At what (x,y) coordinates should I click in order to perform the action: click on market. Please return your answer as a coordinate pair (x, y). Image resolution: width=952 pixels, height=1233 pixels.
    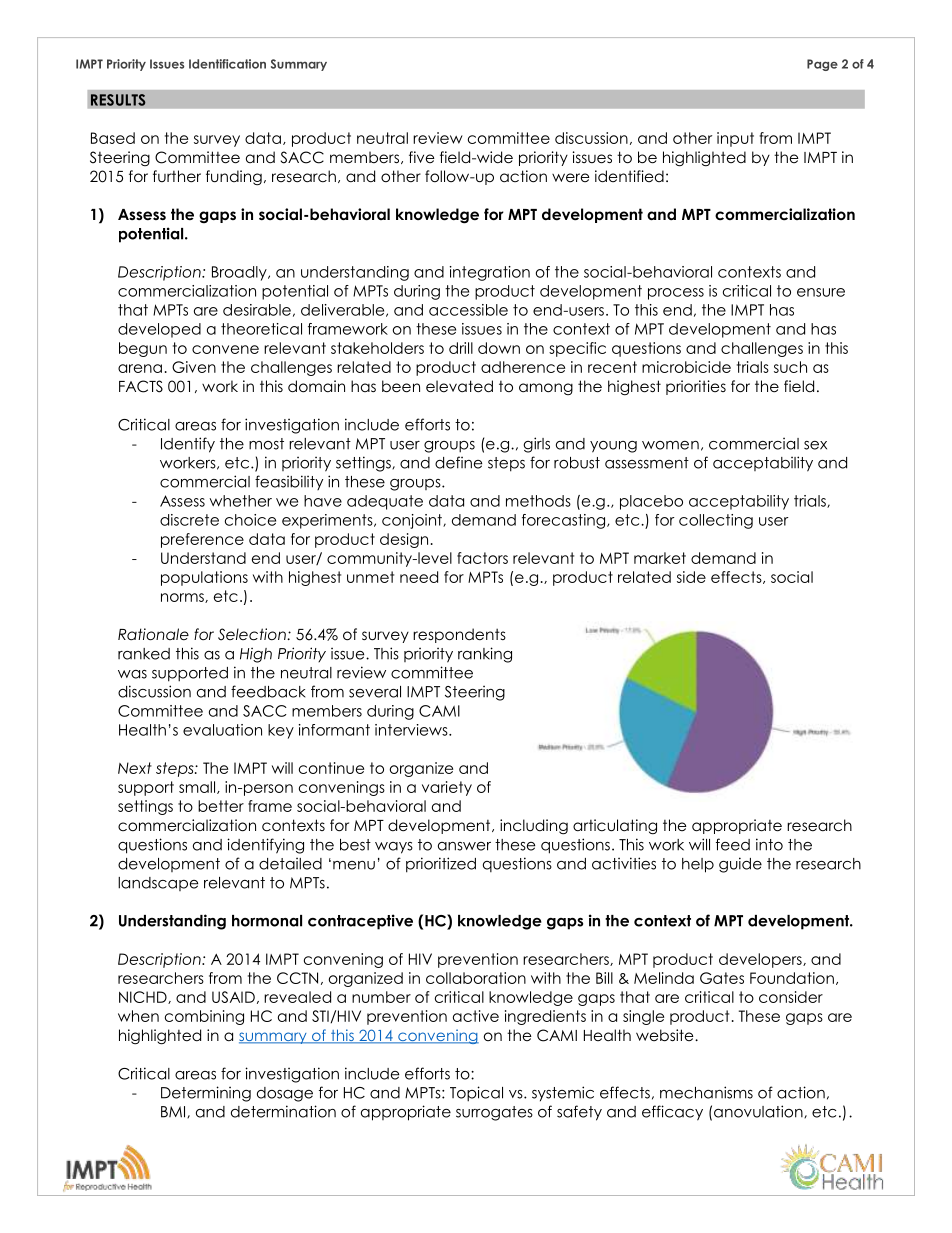
    Looking at the image, I should click on (660, 558).
